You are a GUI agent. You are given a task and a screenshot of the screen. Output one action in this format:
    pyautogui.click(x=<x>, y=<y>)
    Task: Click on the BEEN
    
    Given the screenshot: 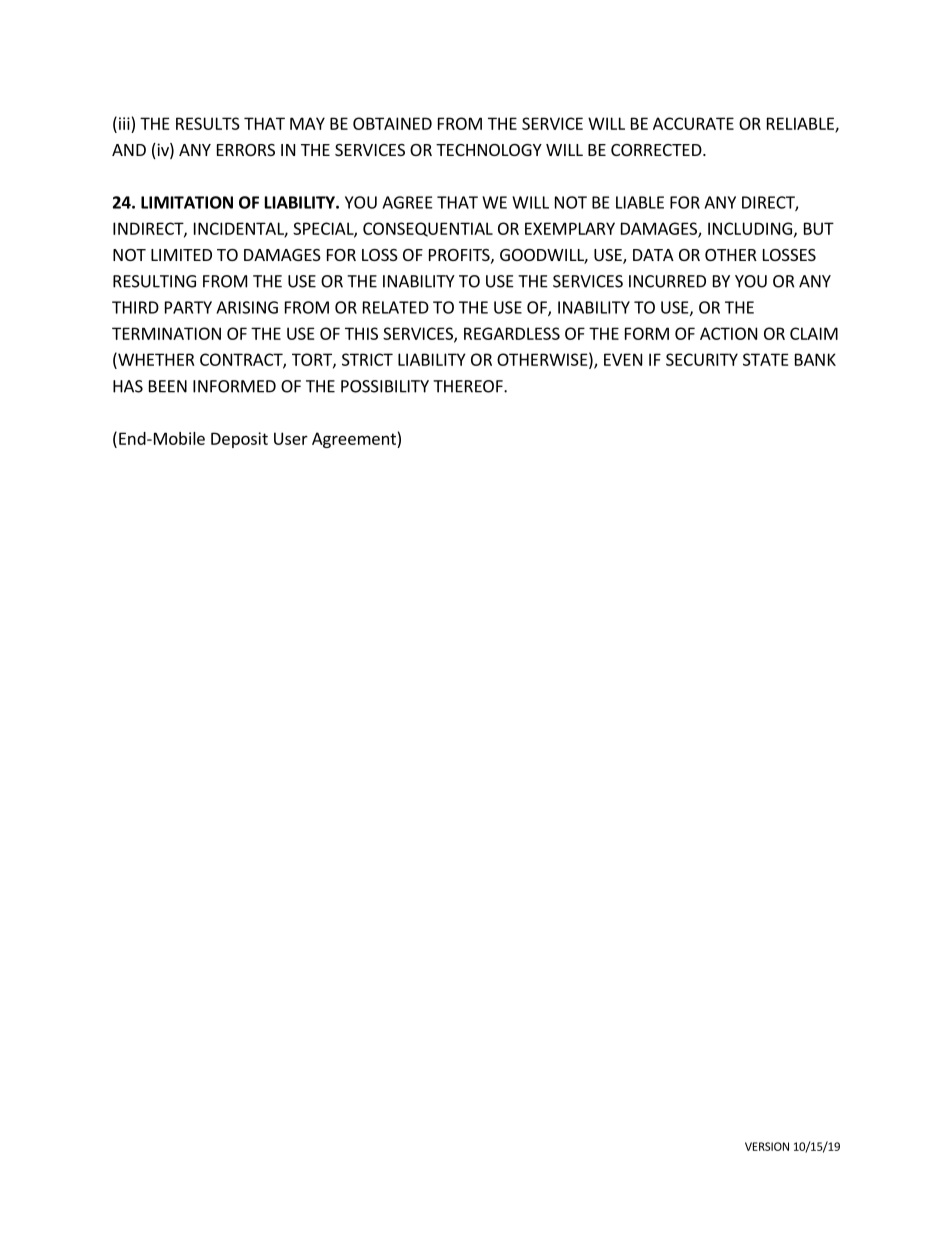 What is the action you would take?
    pyautogui.click(x=168, y=386)
